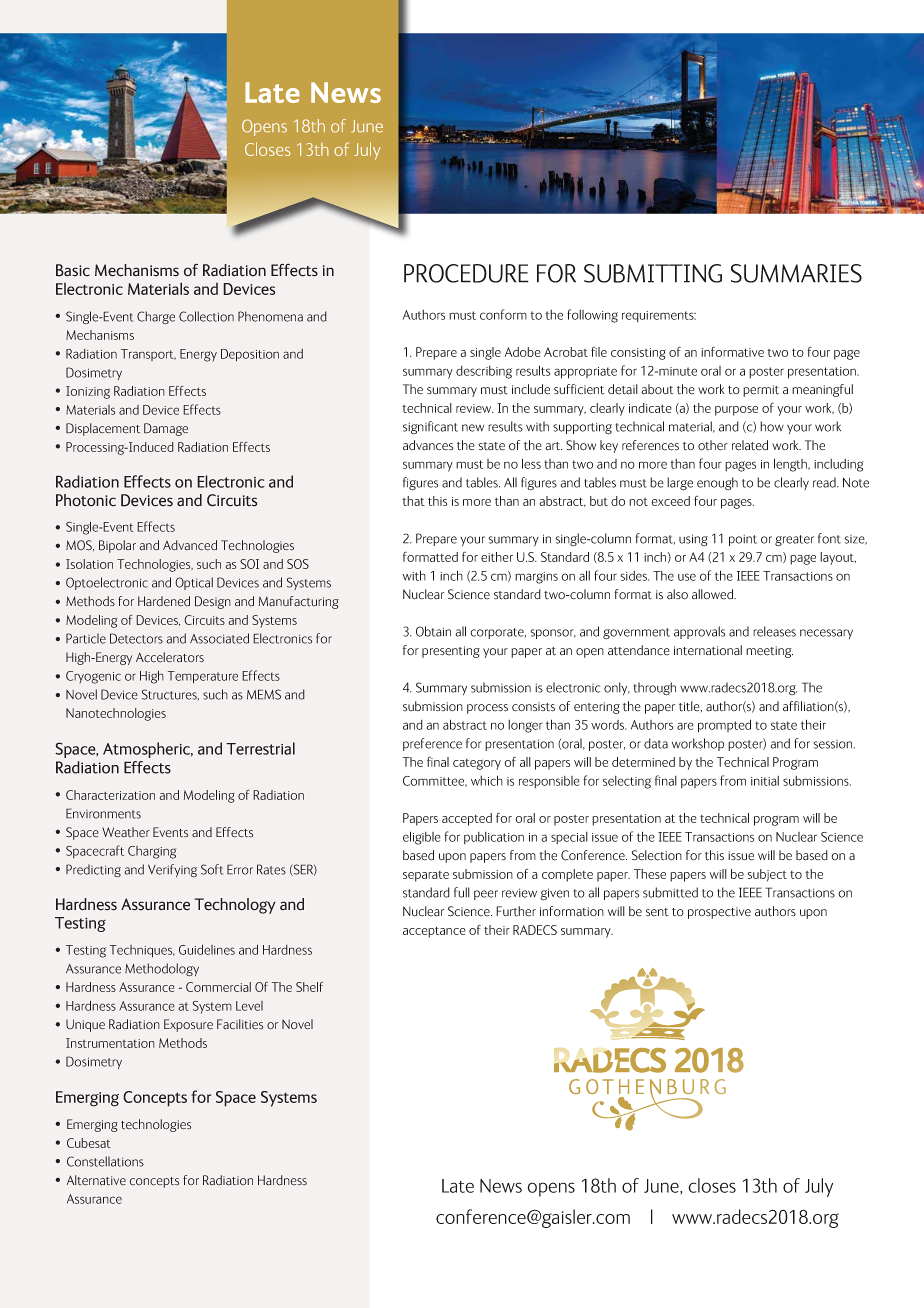 This screenshot has width=924, height=1308. I want to click on Facilities, so click(240, 1024).
